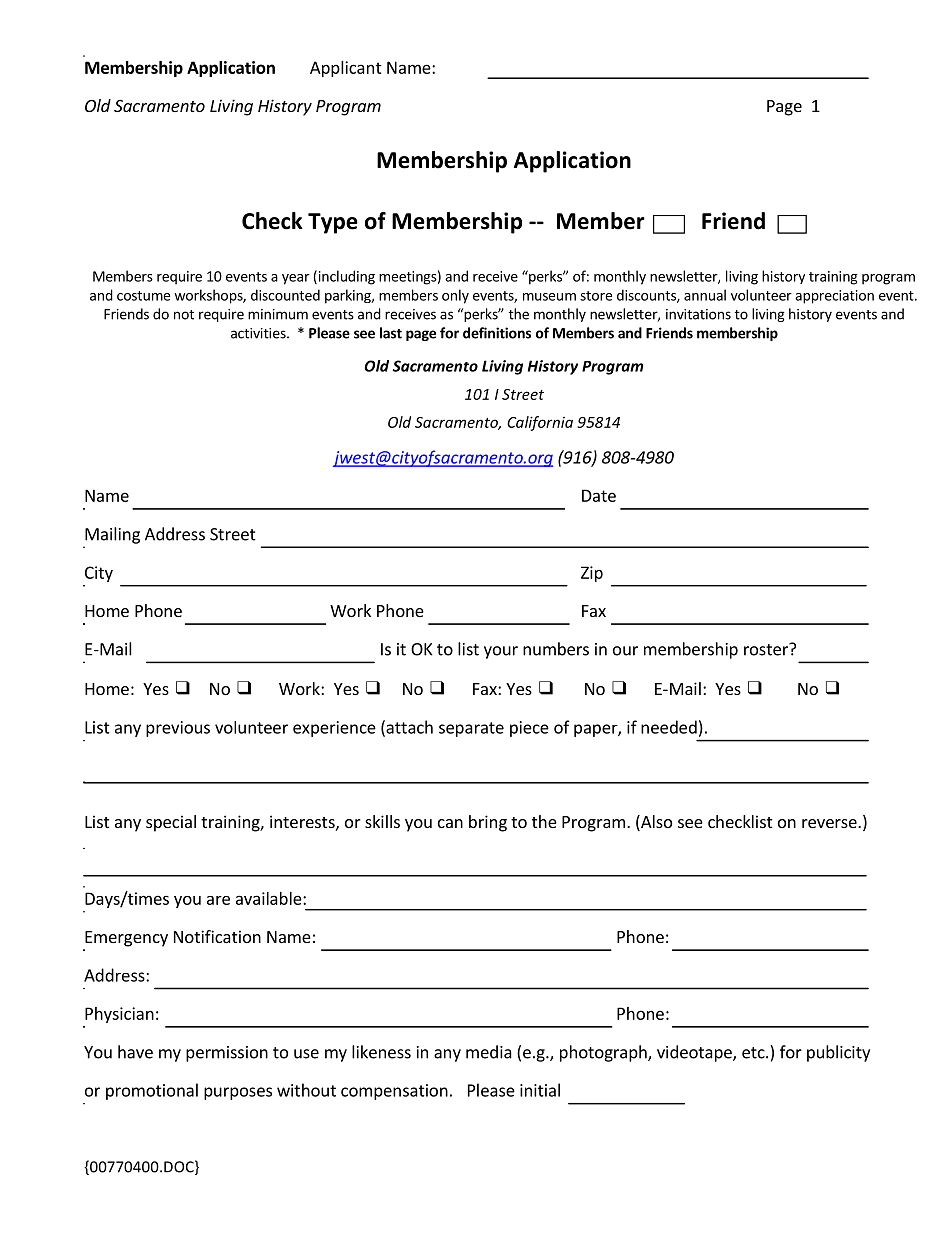 Image resolution: width=952 pixels, height=1233 pixels. I want to click on annual, so click(705, 295).
